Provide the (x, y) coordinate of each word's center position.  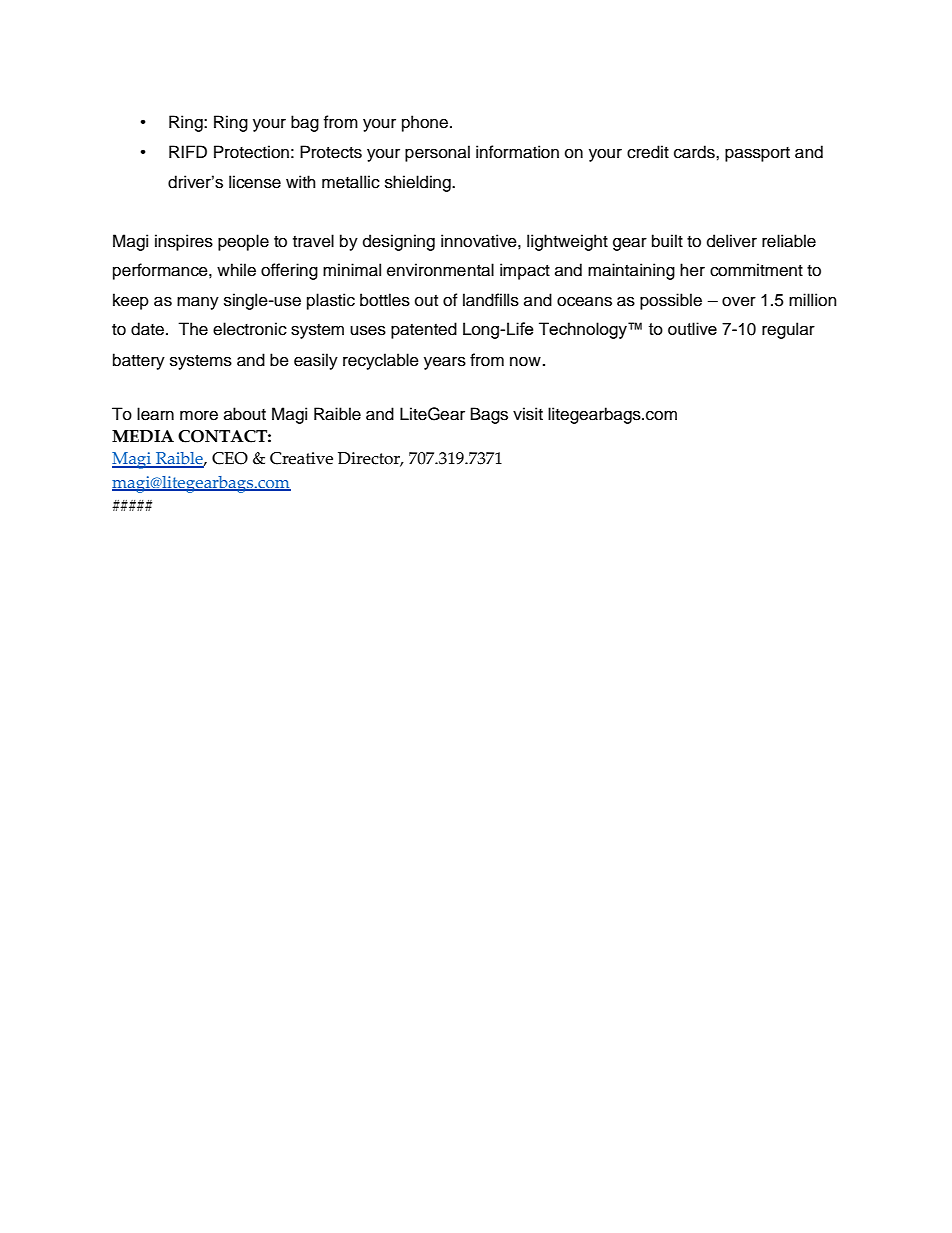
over (739, 301)
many (198, 303)
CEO (230, 458)
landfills (491, 300)
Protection (251, 152)
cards (695, 152)
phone (425, 123)
